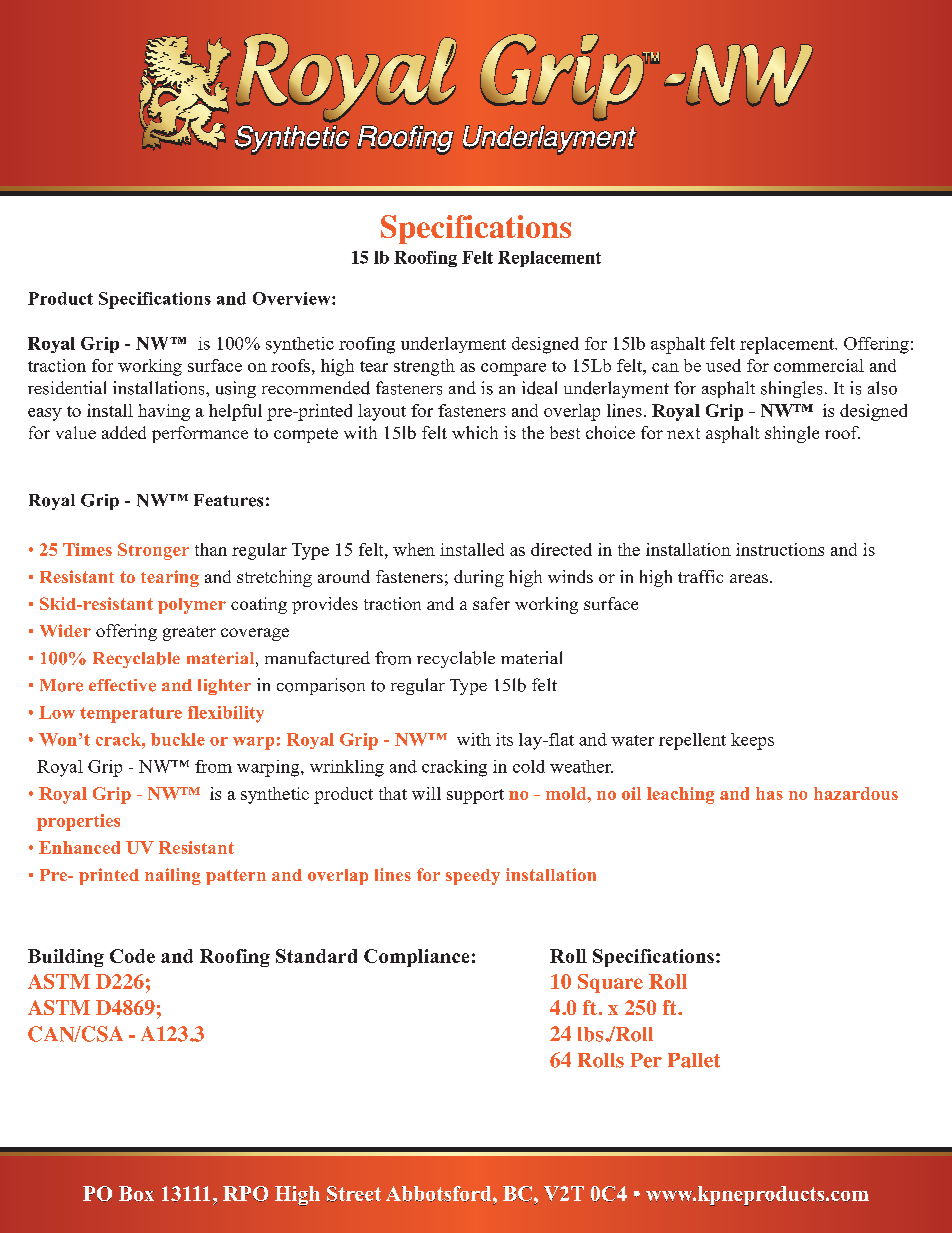 Image resolution: width=952 pixels, height=1233 pixels. What do you see at coordinates (67, 388) in the page?
I see `residential` at bounding box center [67, 388].
